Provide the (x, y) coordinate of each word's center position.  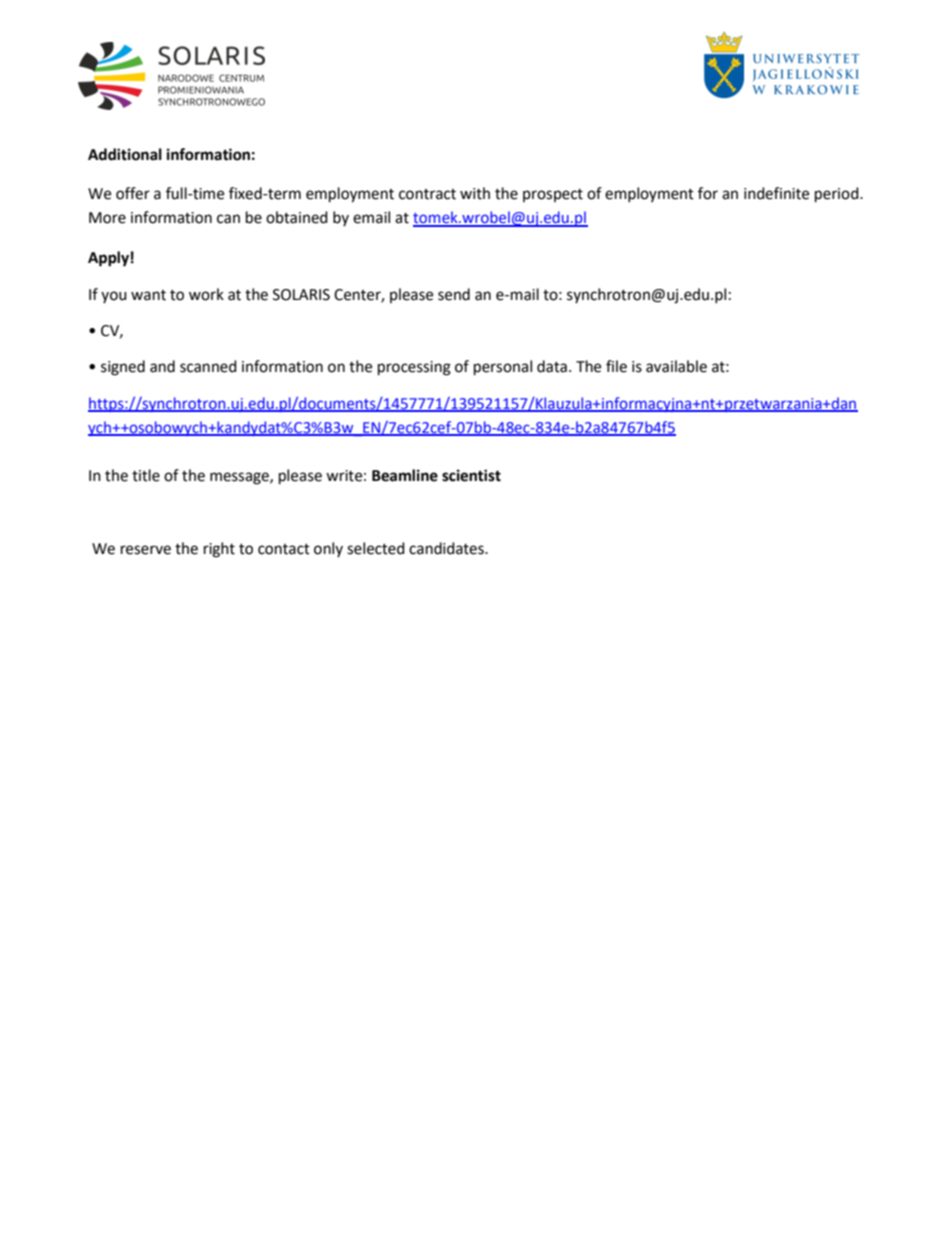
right (219, 550)
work (206, 294)
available (676, 366)
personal (503, 368)
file (616, 366)
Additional (125, 154)
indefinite (776, 193)
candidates (447, 548)
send (454, 294)
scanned (208, 366)
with (475, 193)
